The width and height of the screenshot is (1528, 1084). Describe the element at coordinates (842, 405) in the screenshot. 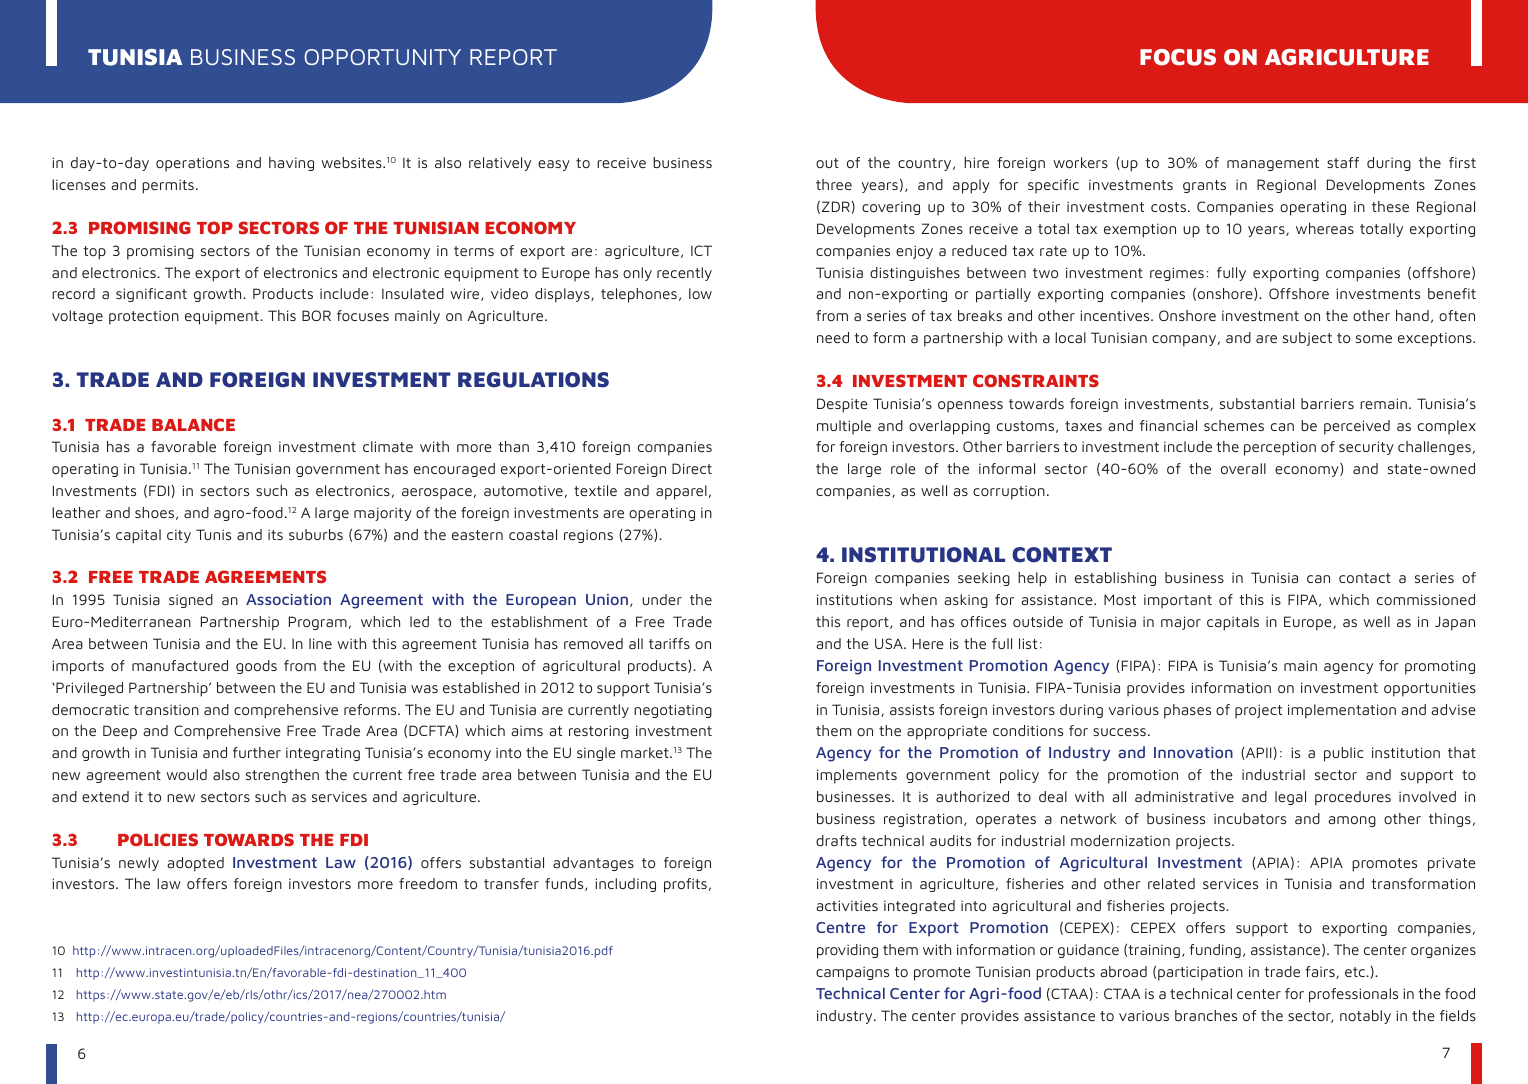

I see `Despite` at that location.
